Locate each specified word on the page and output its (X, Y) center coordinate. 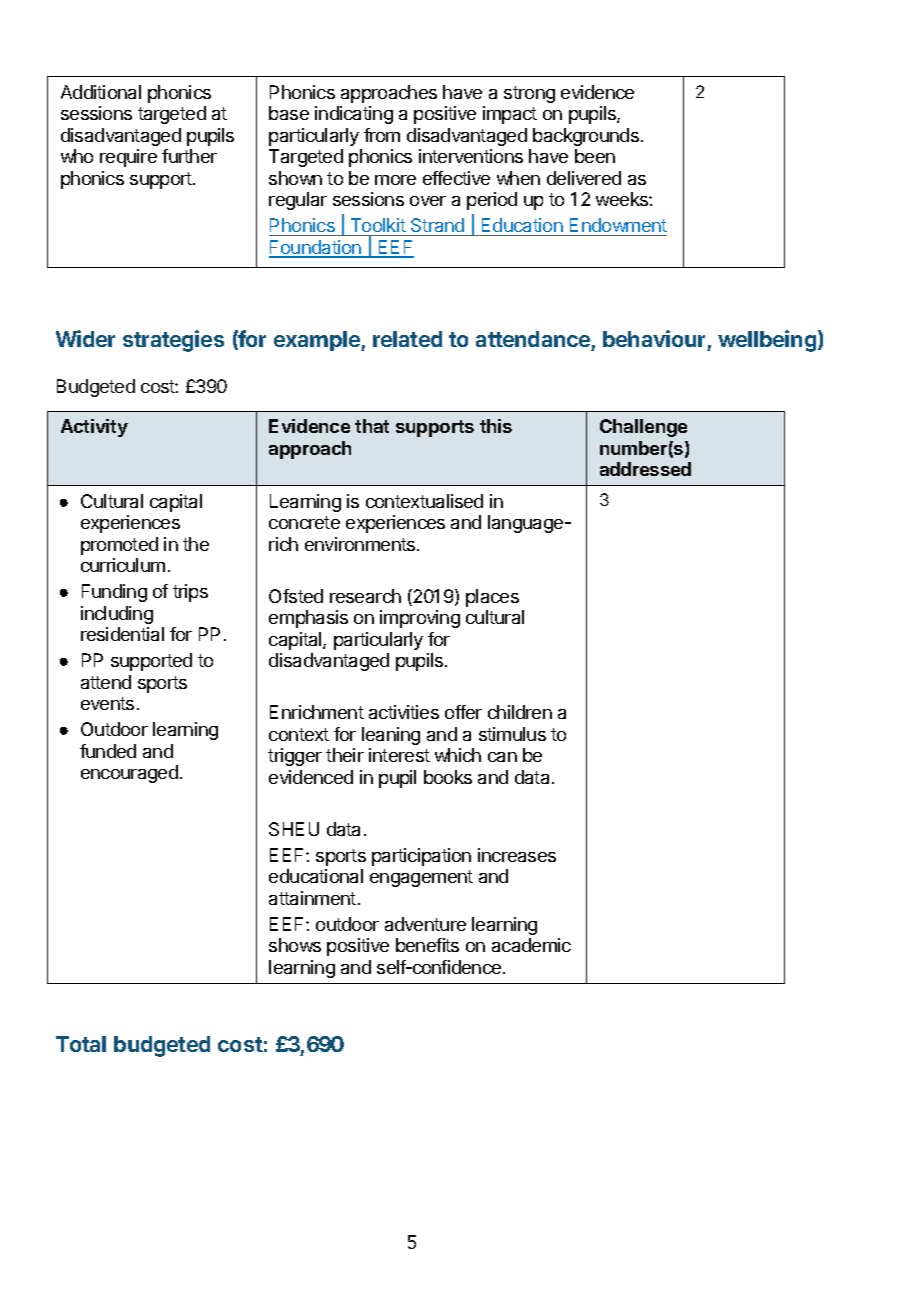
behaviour (654, 338)
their (345, 755)
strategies (173, 341)
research (365, 596)
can (502, 757)
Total (81, 1044)
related (407, 339)
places (492, 598)
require (128, 158)
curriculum (123, 565)
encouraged (129, 774)
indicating (354, 115)
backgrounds (586, 137)
